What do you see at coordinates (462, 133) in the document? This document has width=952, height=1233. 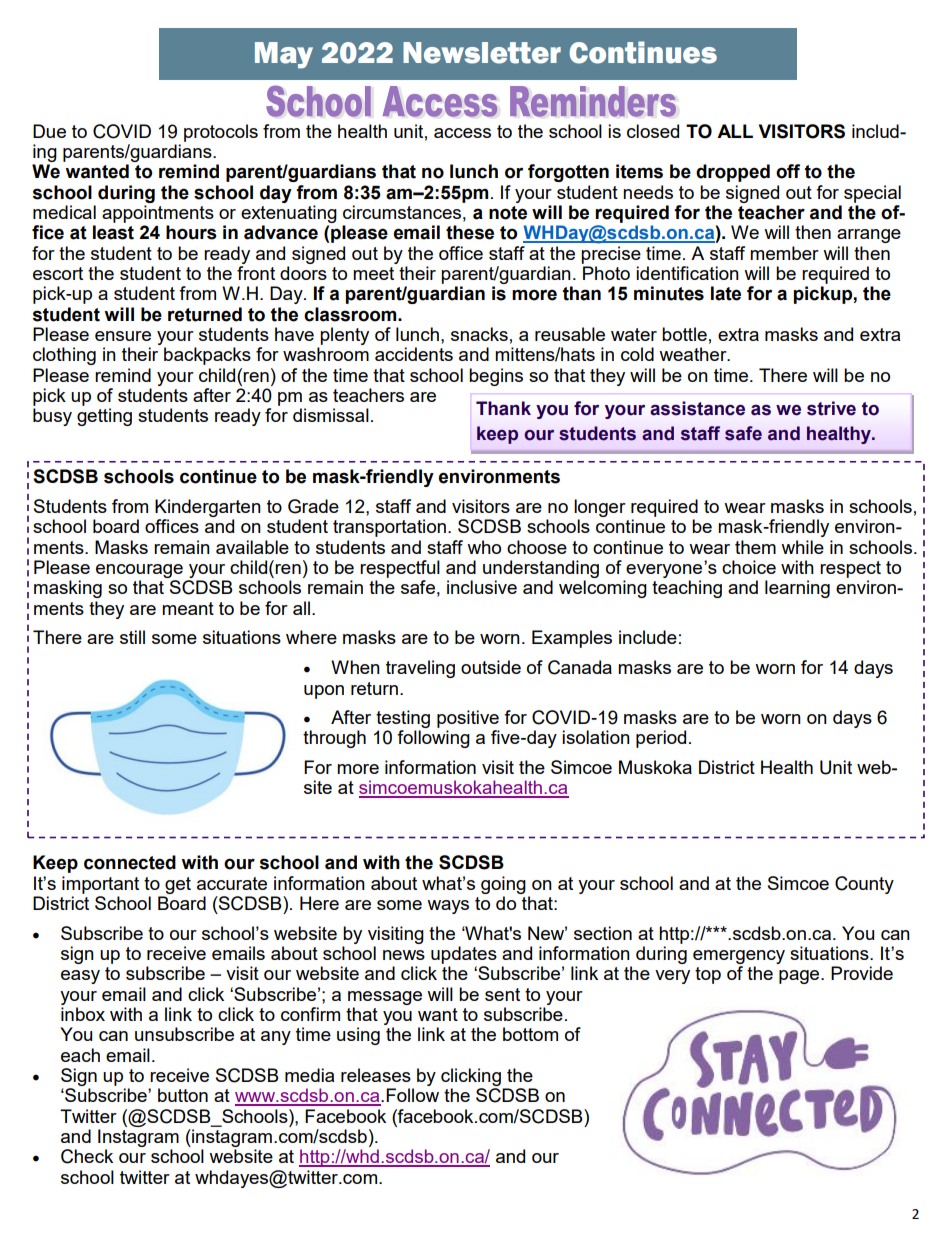 I see `access` at bounding box center [462, 133].
